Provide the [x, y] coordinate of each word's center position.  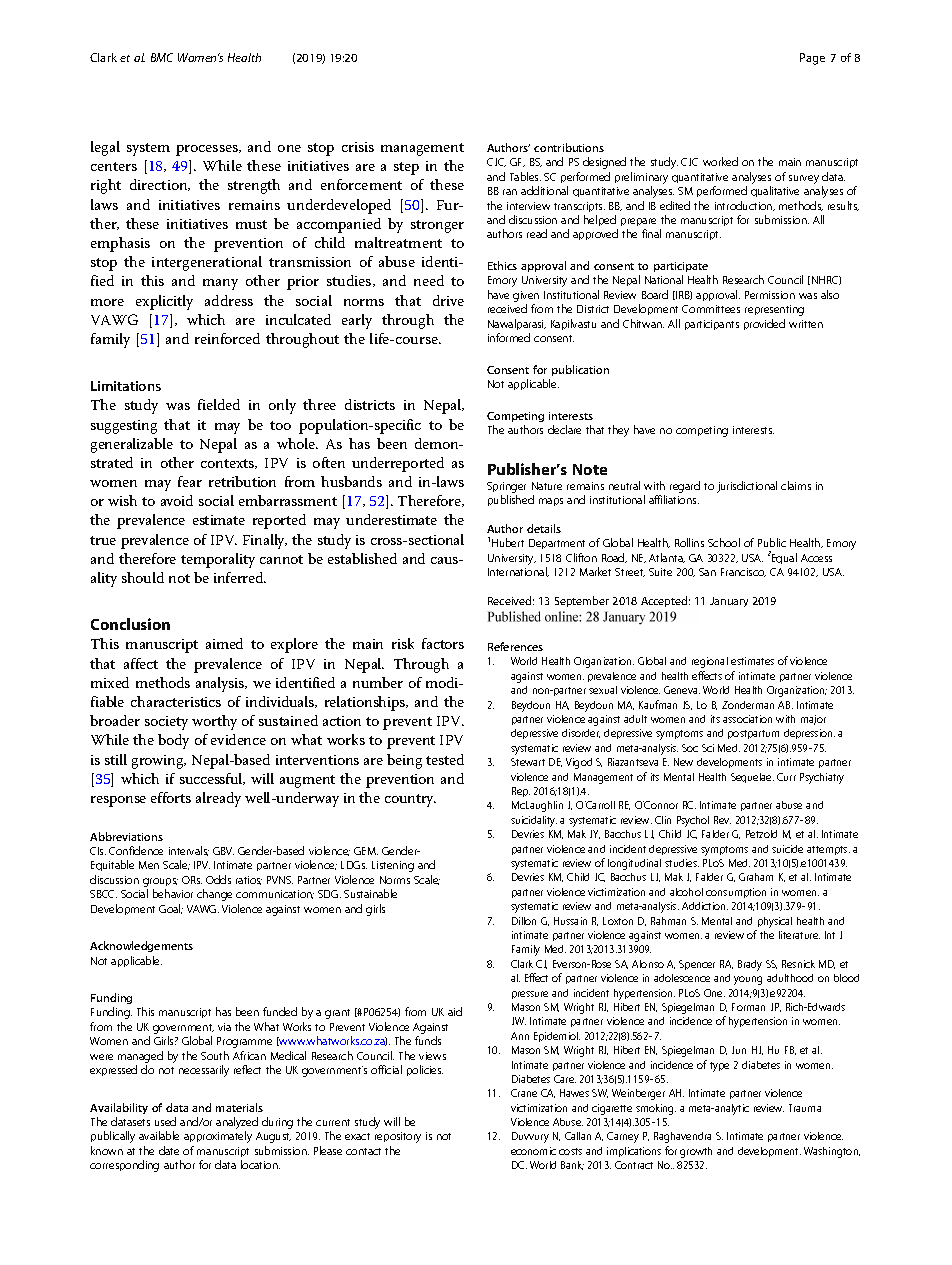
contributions [569, 147]
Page [812, 59]
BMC [162, 57]
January [729, 602]
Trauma [805, 1108]
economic [533, 1151]
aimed [224, 643]
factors [443, 643]
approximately [218, 1137]
